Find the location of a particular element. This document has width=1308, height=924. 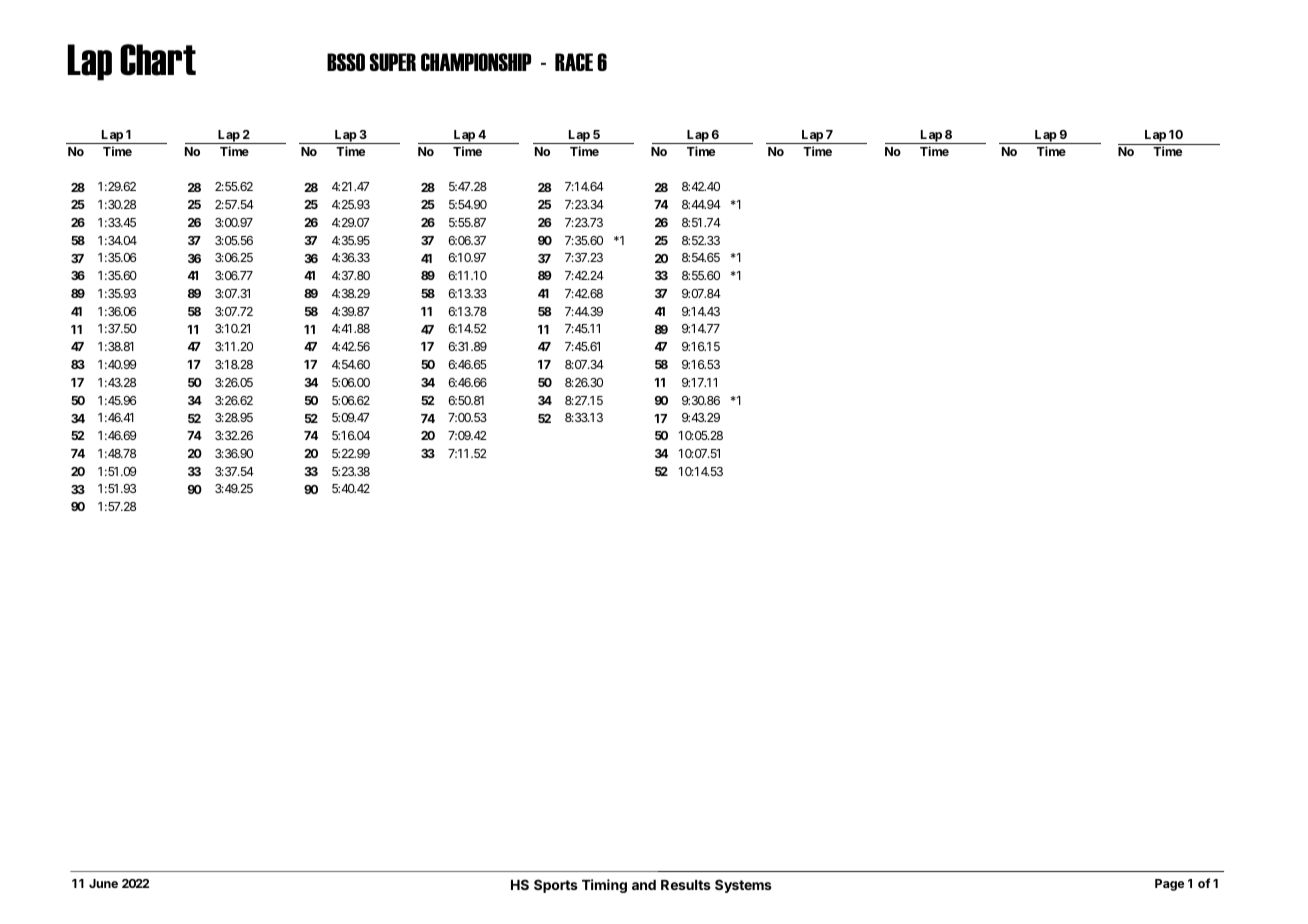

Page is located at coordinates (1169, 885).
